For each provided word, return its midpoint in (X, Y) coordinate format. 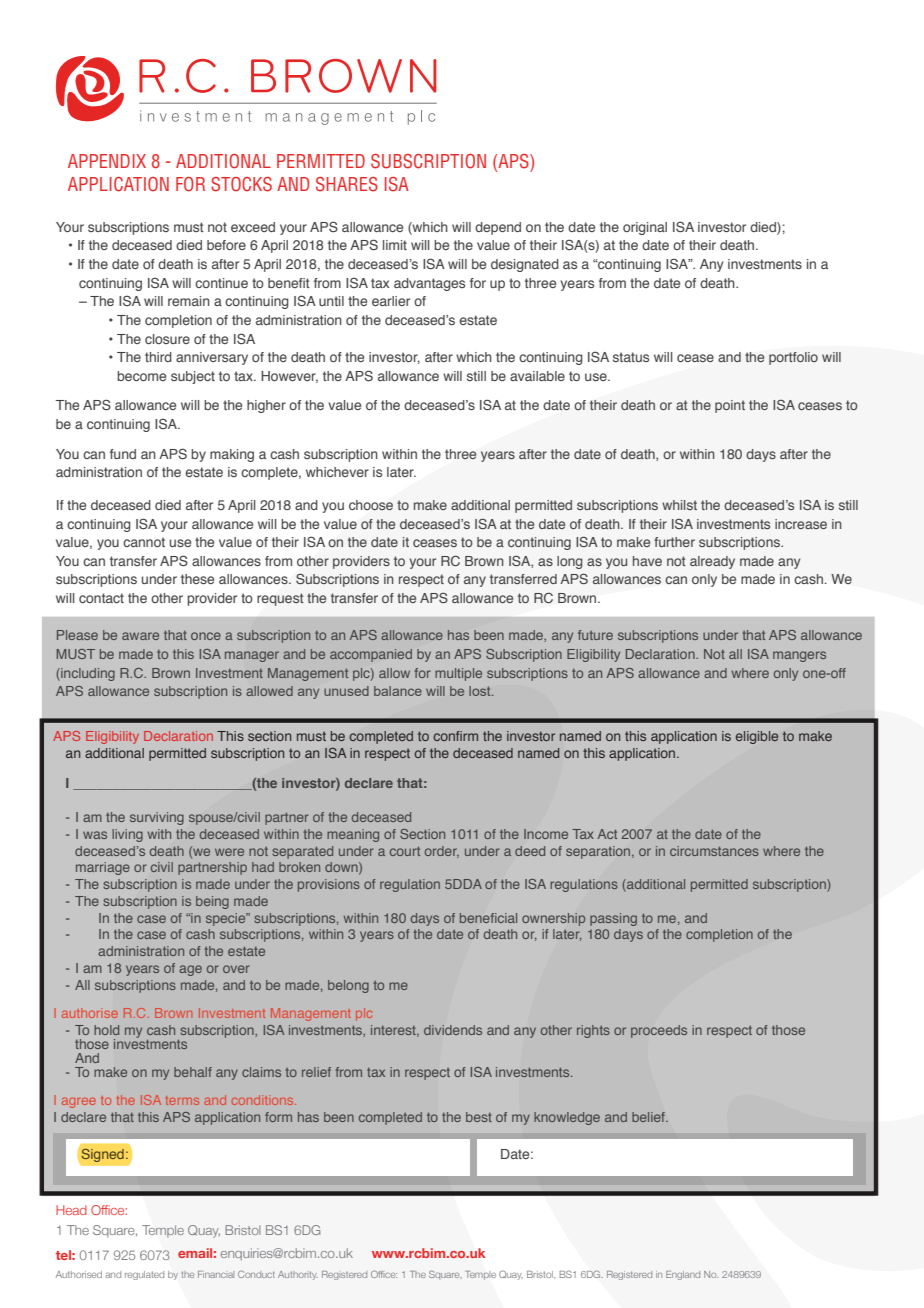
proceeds (659, 1031)
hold (106, 1030)
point (730, 406)
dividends (453, 1030)
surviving (157, 818)
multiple (458, 674)
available (537, 376)
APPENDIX (107, 161)
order (442, 852)
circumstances (714, 851)
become (141, 376)
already (712, 562)
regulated (144, 1275)
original (645, 228)
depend (498, 228)
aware (140, 636)
